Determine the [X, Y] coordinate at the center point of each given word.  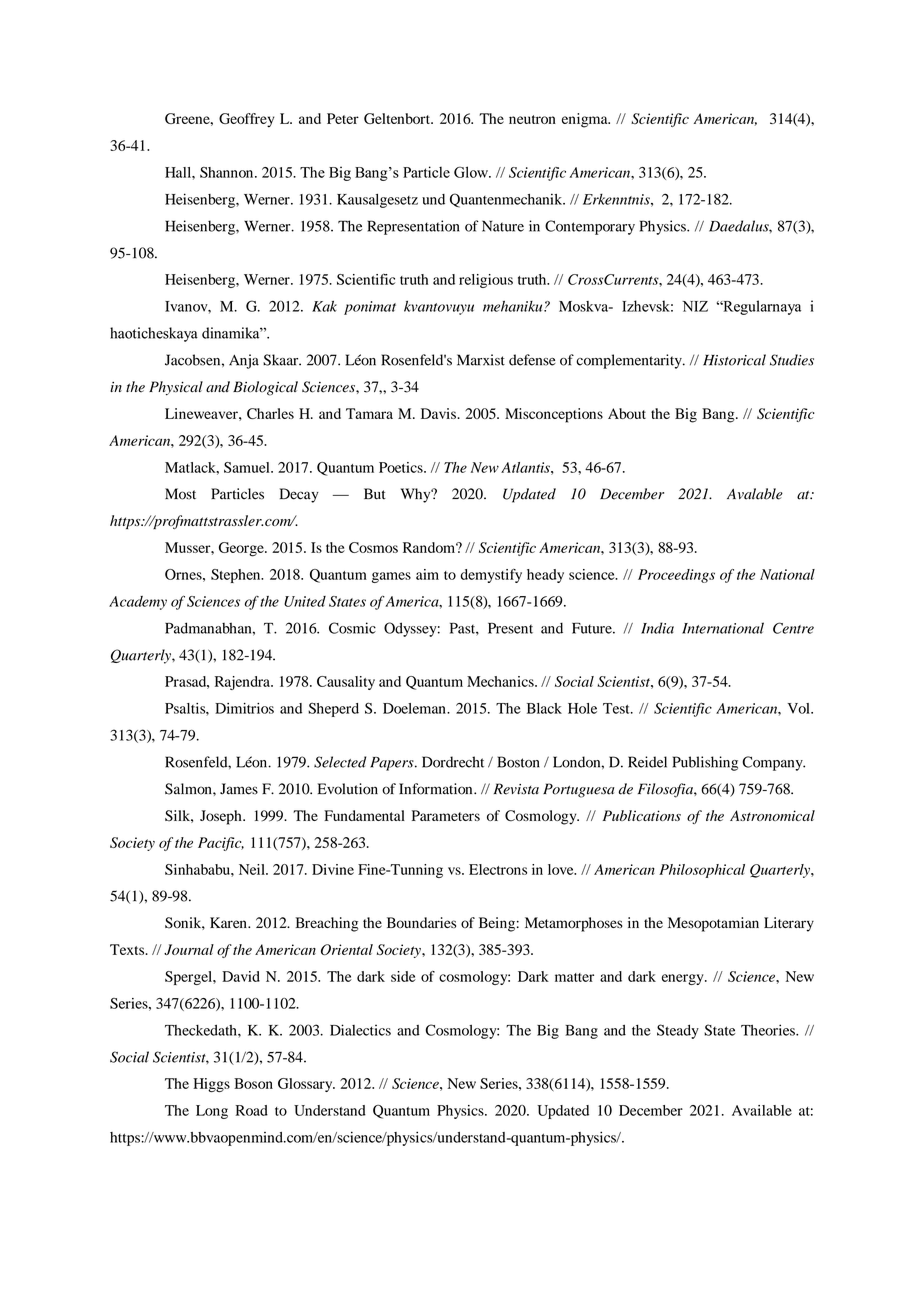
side [403, 976]
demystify [491, 576]
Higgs [211, 1085]
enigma [586, 120]
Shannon [228, 172]
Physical [176, 388]
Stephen [237, 576]
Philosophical [702, 871]
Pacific [221, 844]
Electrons [498, 869]
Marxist [481, 360]
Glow [472, 172]
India [657, 628]
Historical [734, 360]
